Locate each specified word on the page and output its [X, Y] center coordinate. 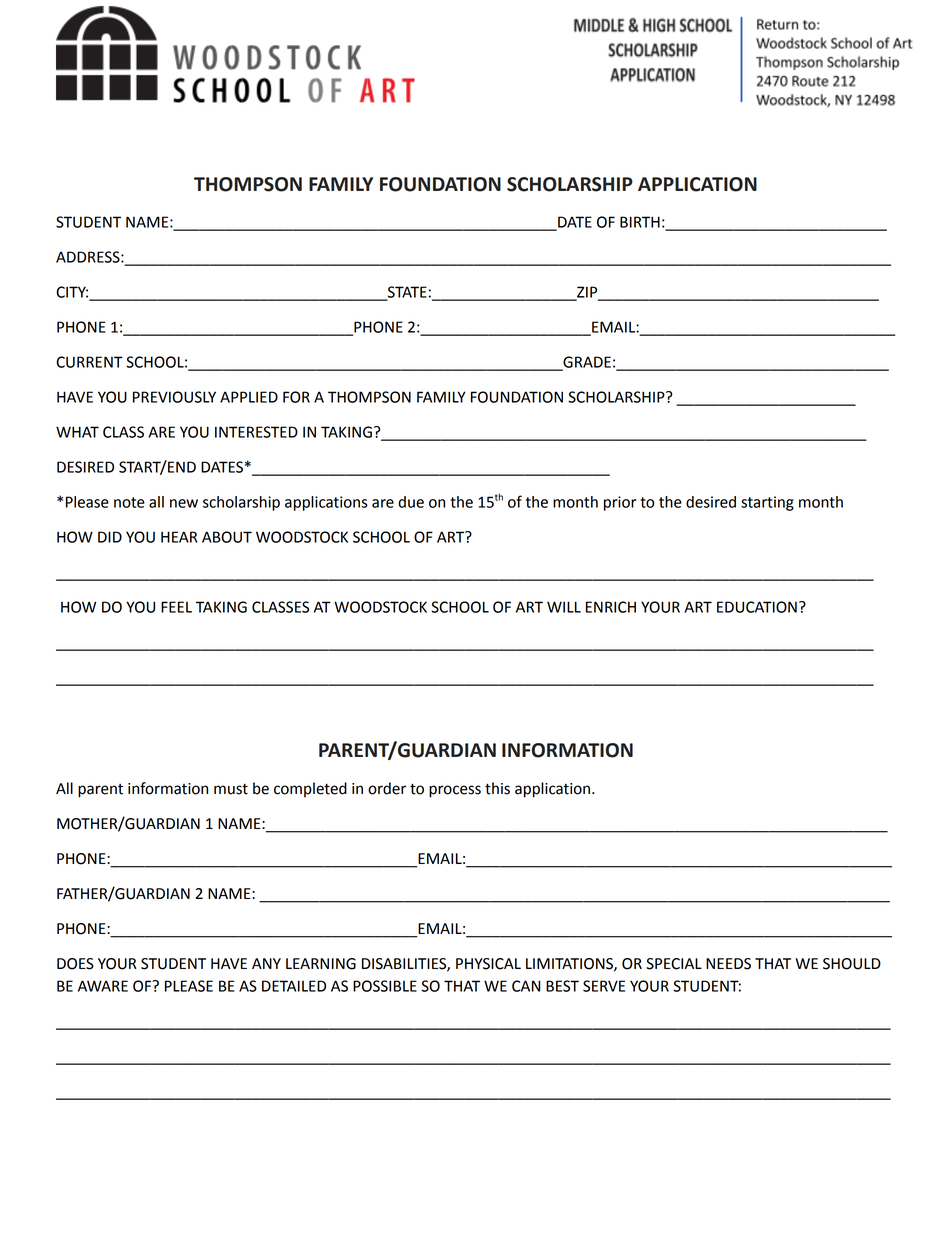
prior [620, 503]
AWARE [103, 986]
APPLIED [249, 397]
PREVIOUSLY [174, 397]
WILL [564, 607]
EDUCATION [757, 607]
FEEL [176, 607]
